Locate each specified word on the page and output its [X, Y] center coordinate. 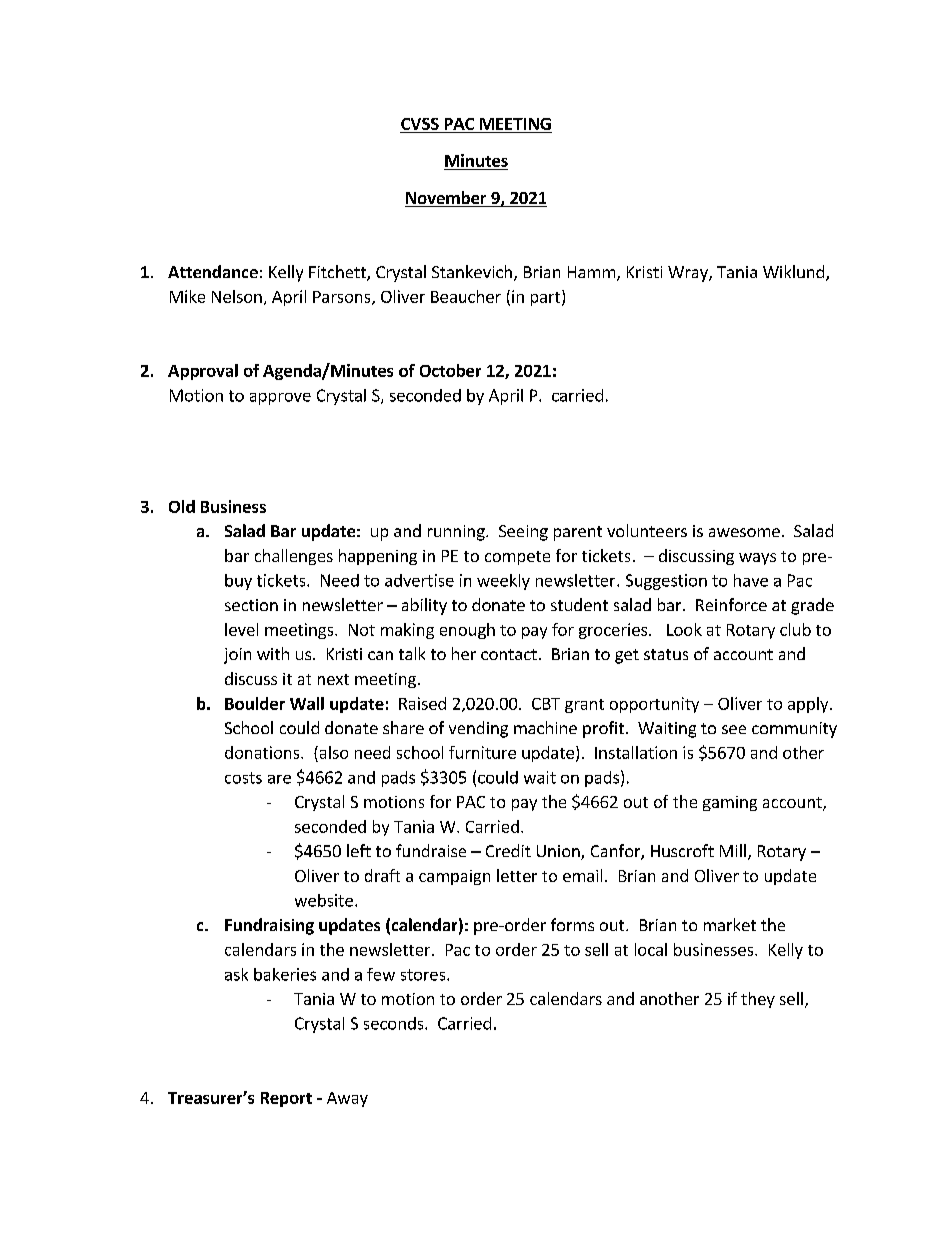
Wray [689, 274]
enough [467, 631]
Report [286, 1099]
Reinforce [731, 604]
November [447, 199]
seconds [395, 1023]
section [251, 605]
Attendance [213, 271]
